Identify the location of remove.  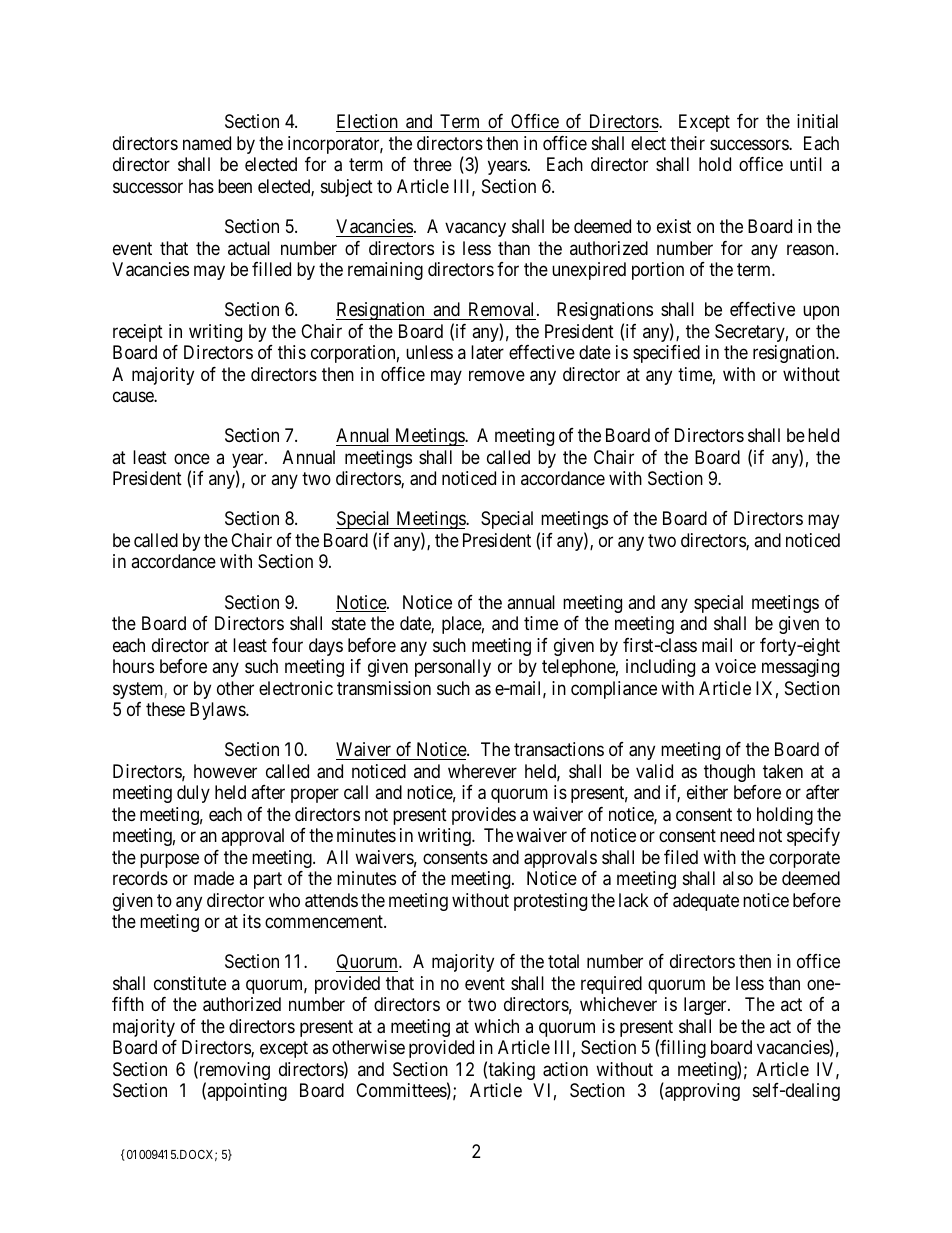
(497, 375).
